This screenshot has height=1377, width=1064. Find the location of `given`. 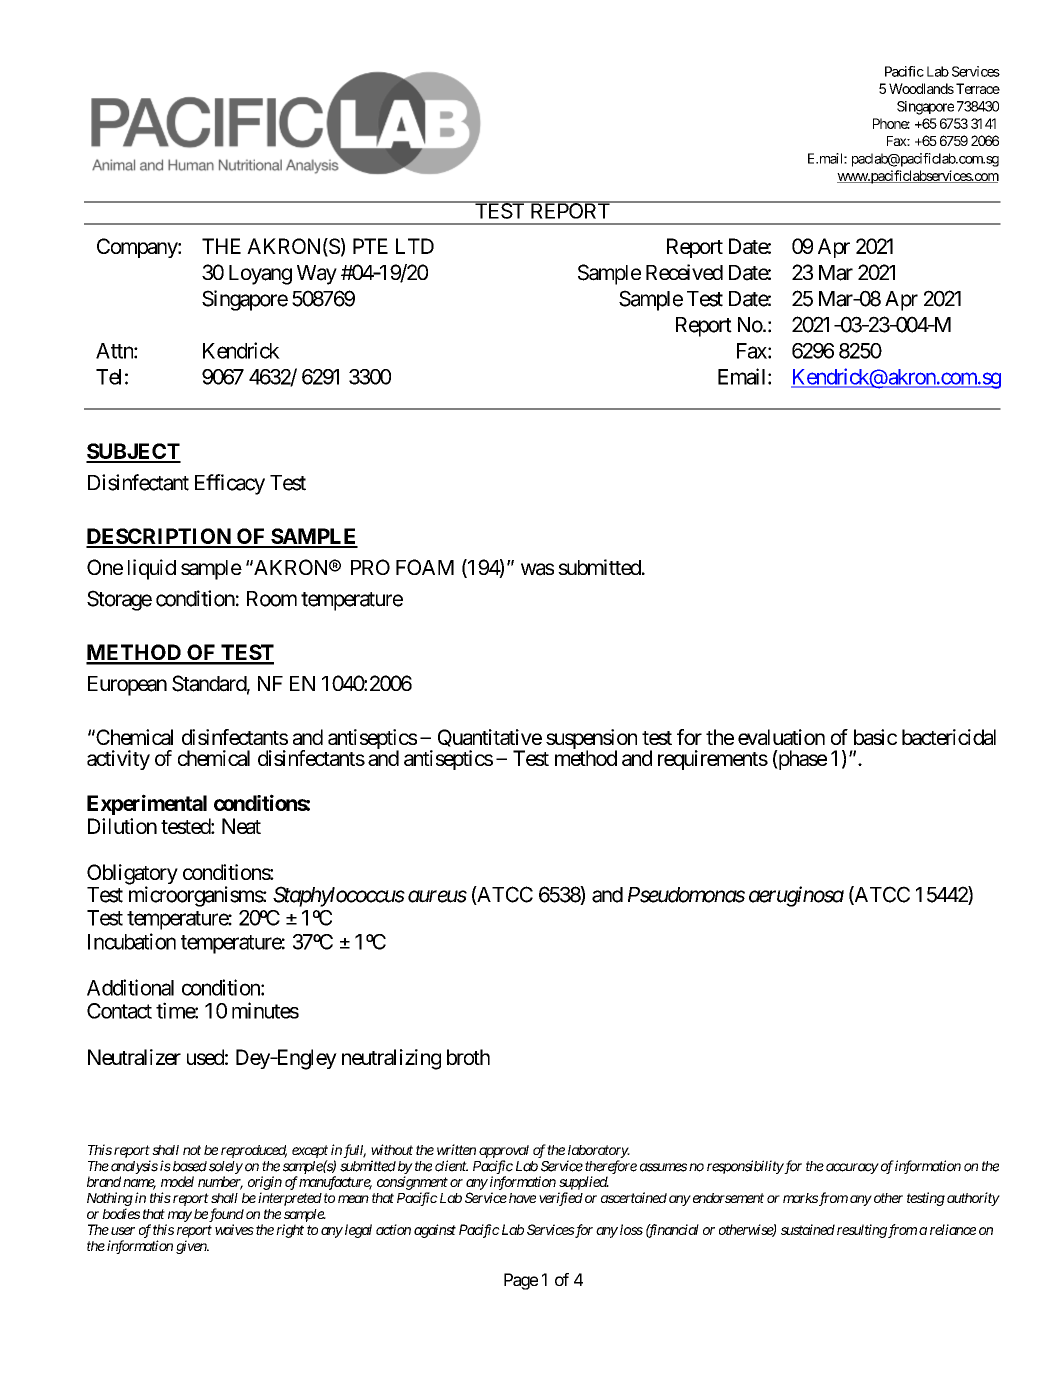

given is located at coordinates (192, 1247).
